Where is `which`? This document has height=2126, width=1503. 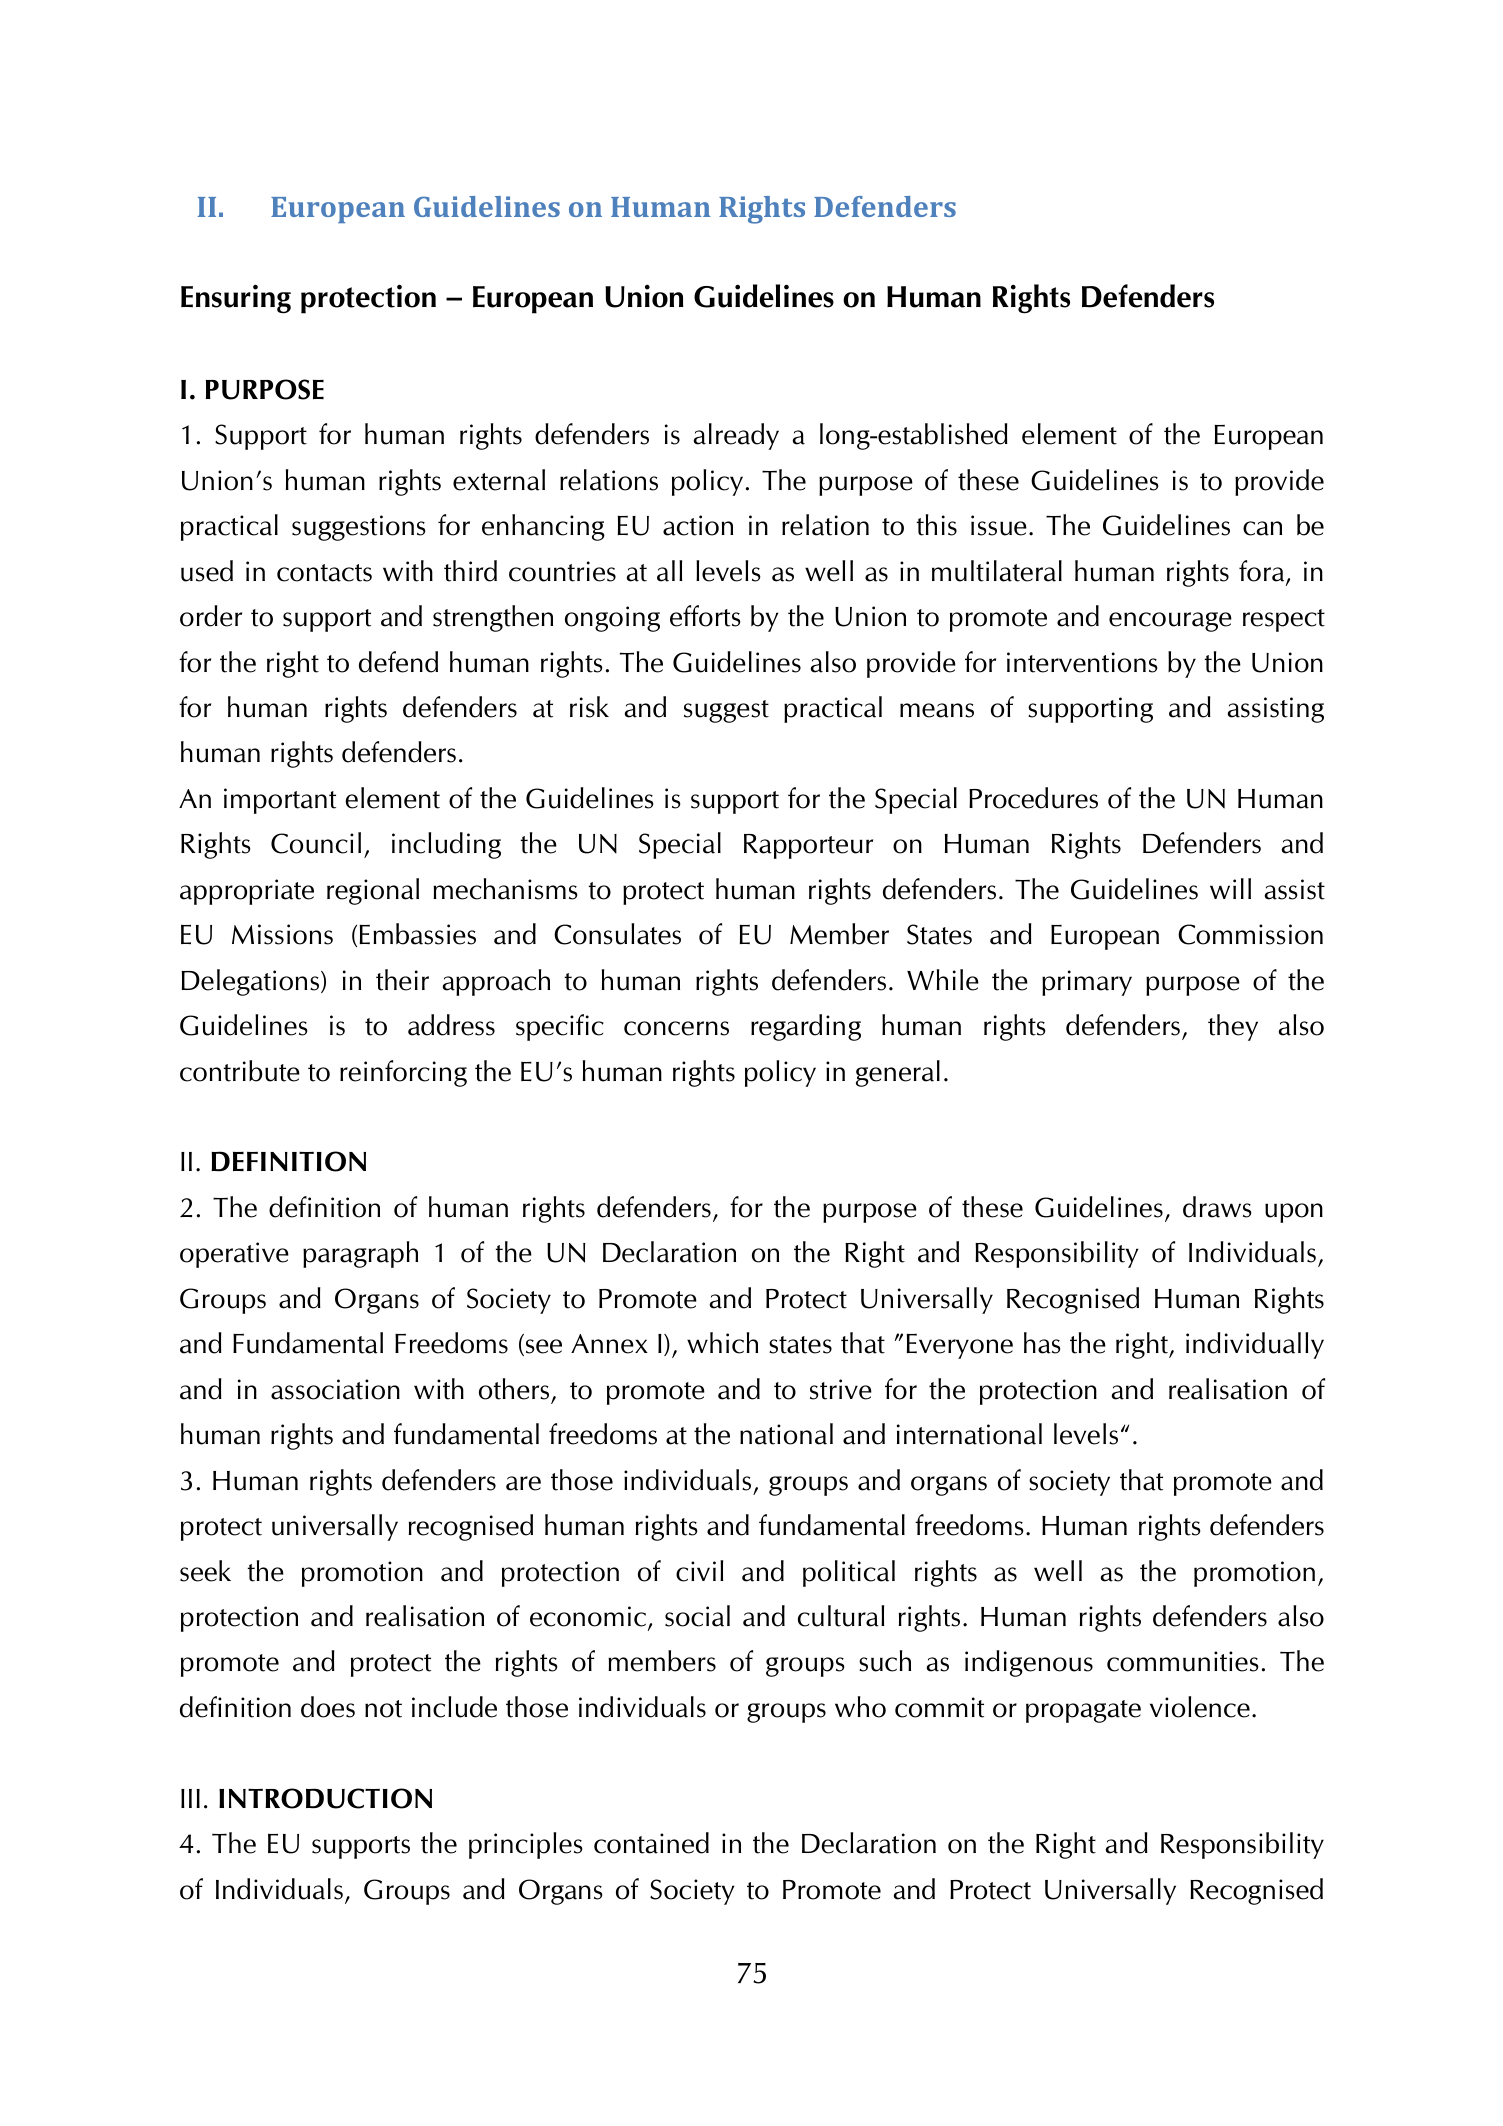
which is located at coordinates (722, 1343).
